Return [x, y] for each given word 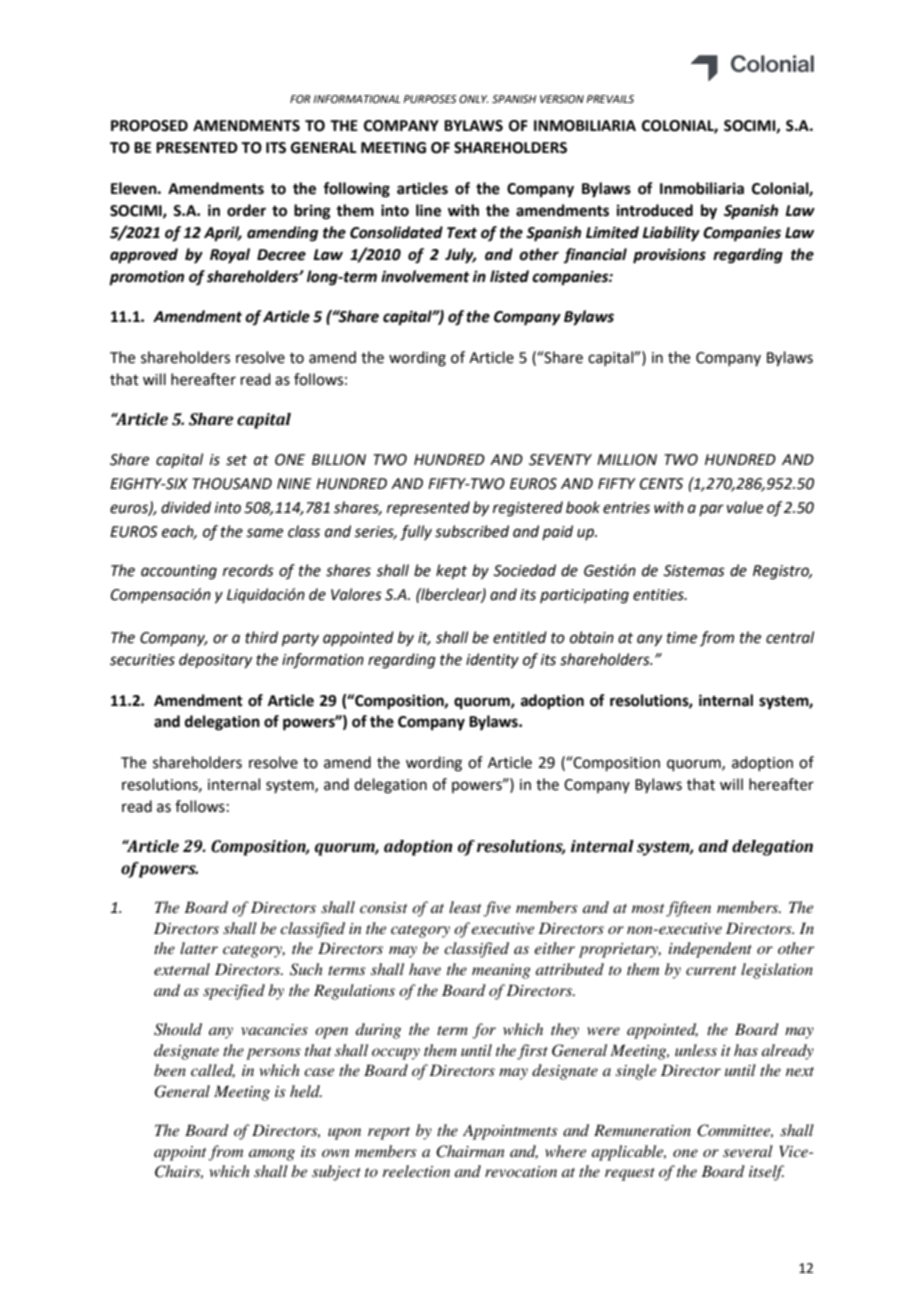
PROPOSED [149, 126]
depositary [215, 660]
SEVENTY [560, 460]
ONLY [473, 99]
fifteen [688, 909]
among [272, 1155]
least [465, 907]
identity [492, 661]
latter [199, 948]
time [682, 638]
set [236, 460]
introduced [655, 210]
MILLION [627, 460]
